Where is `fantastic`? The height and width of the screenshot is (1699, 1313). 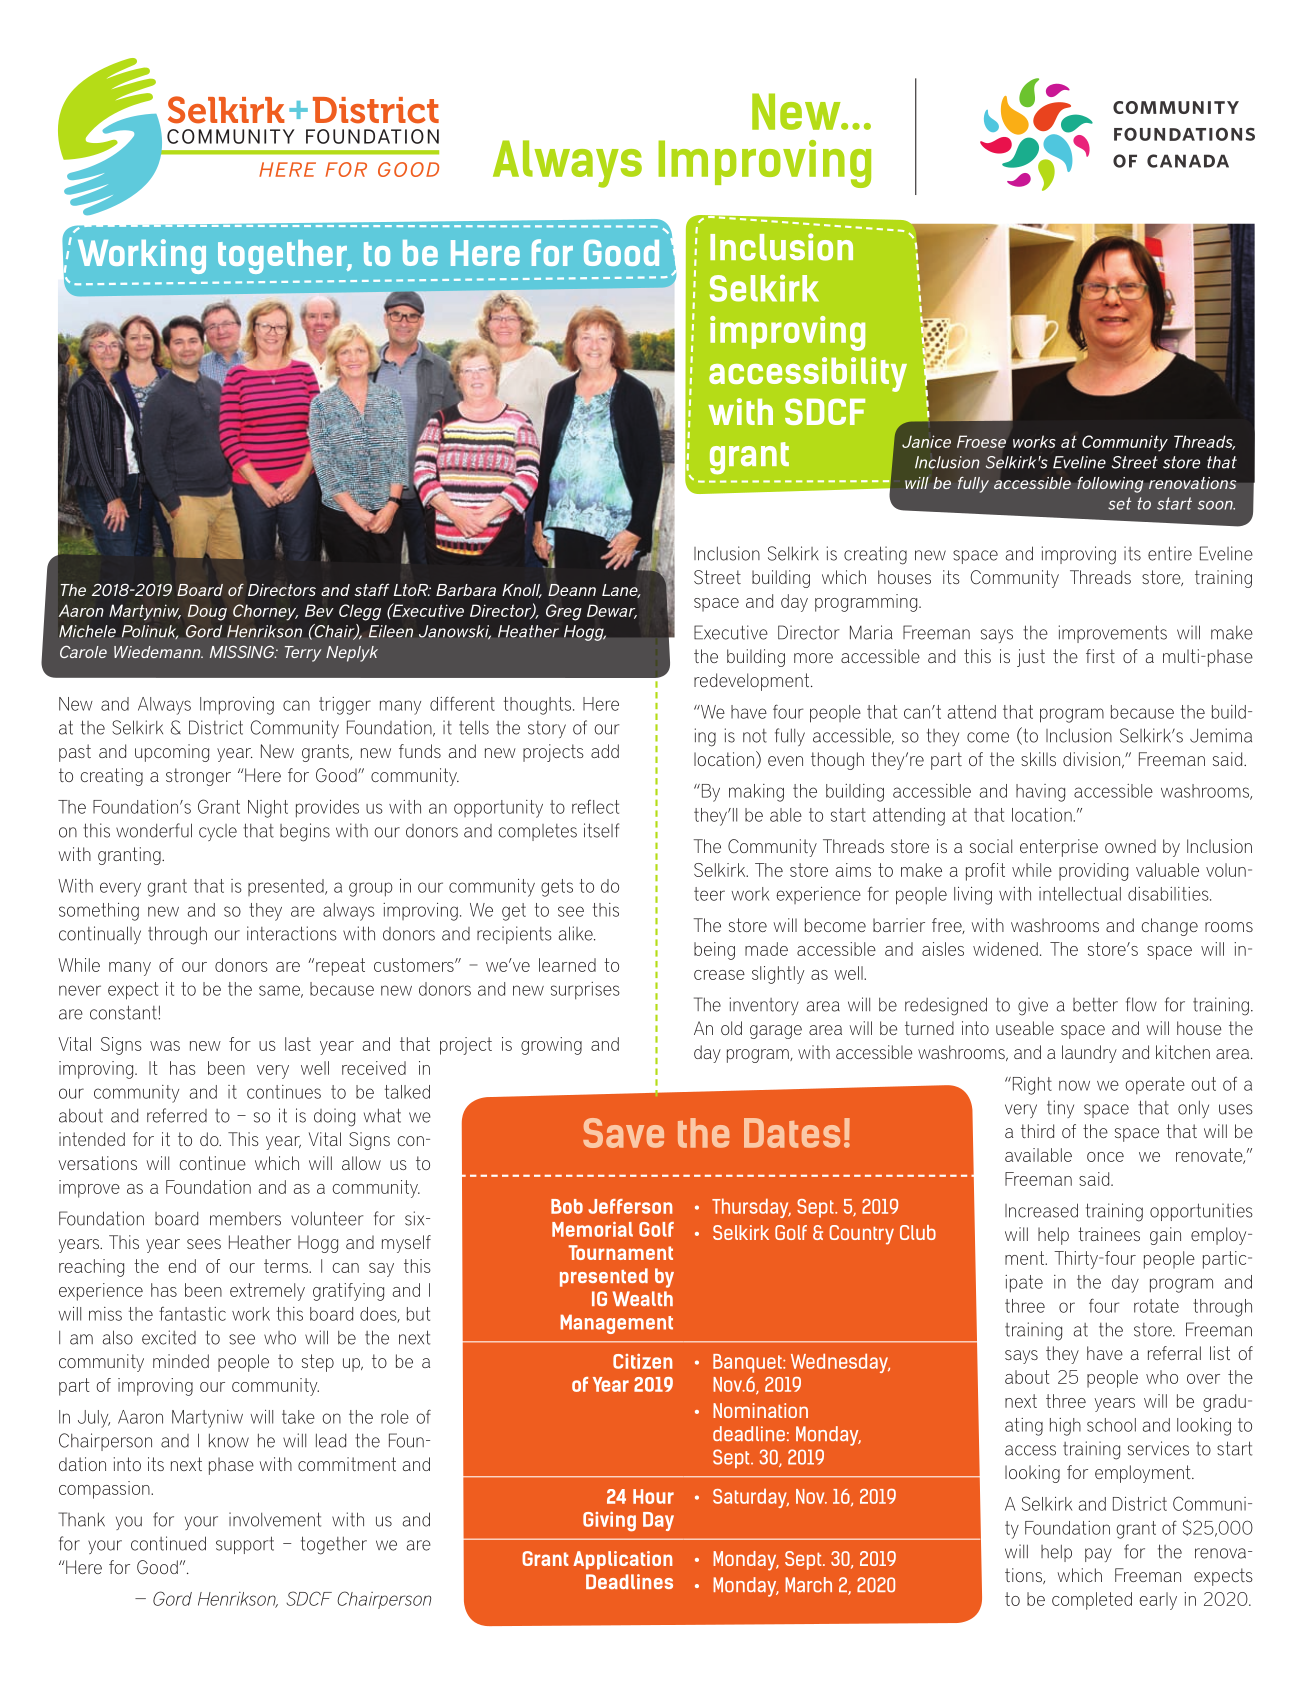
fantastic is located at coordinates (192, 1314).
